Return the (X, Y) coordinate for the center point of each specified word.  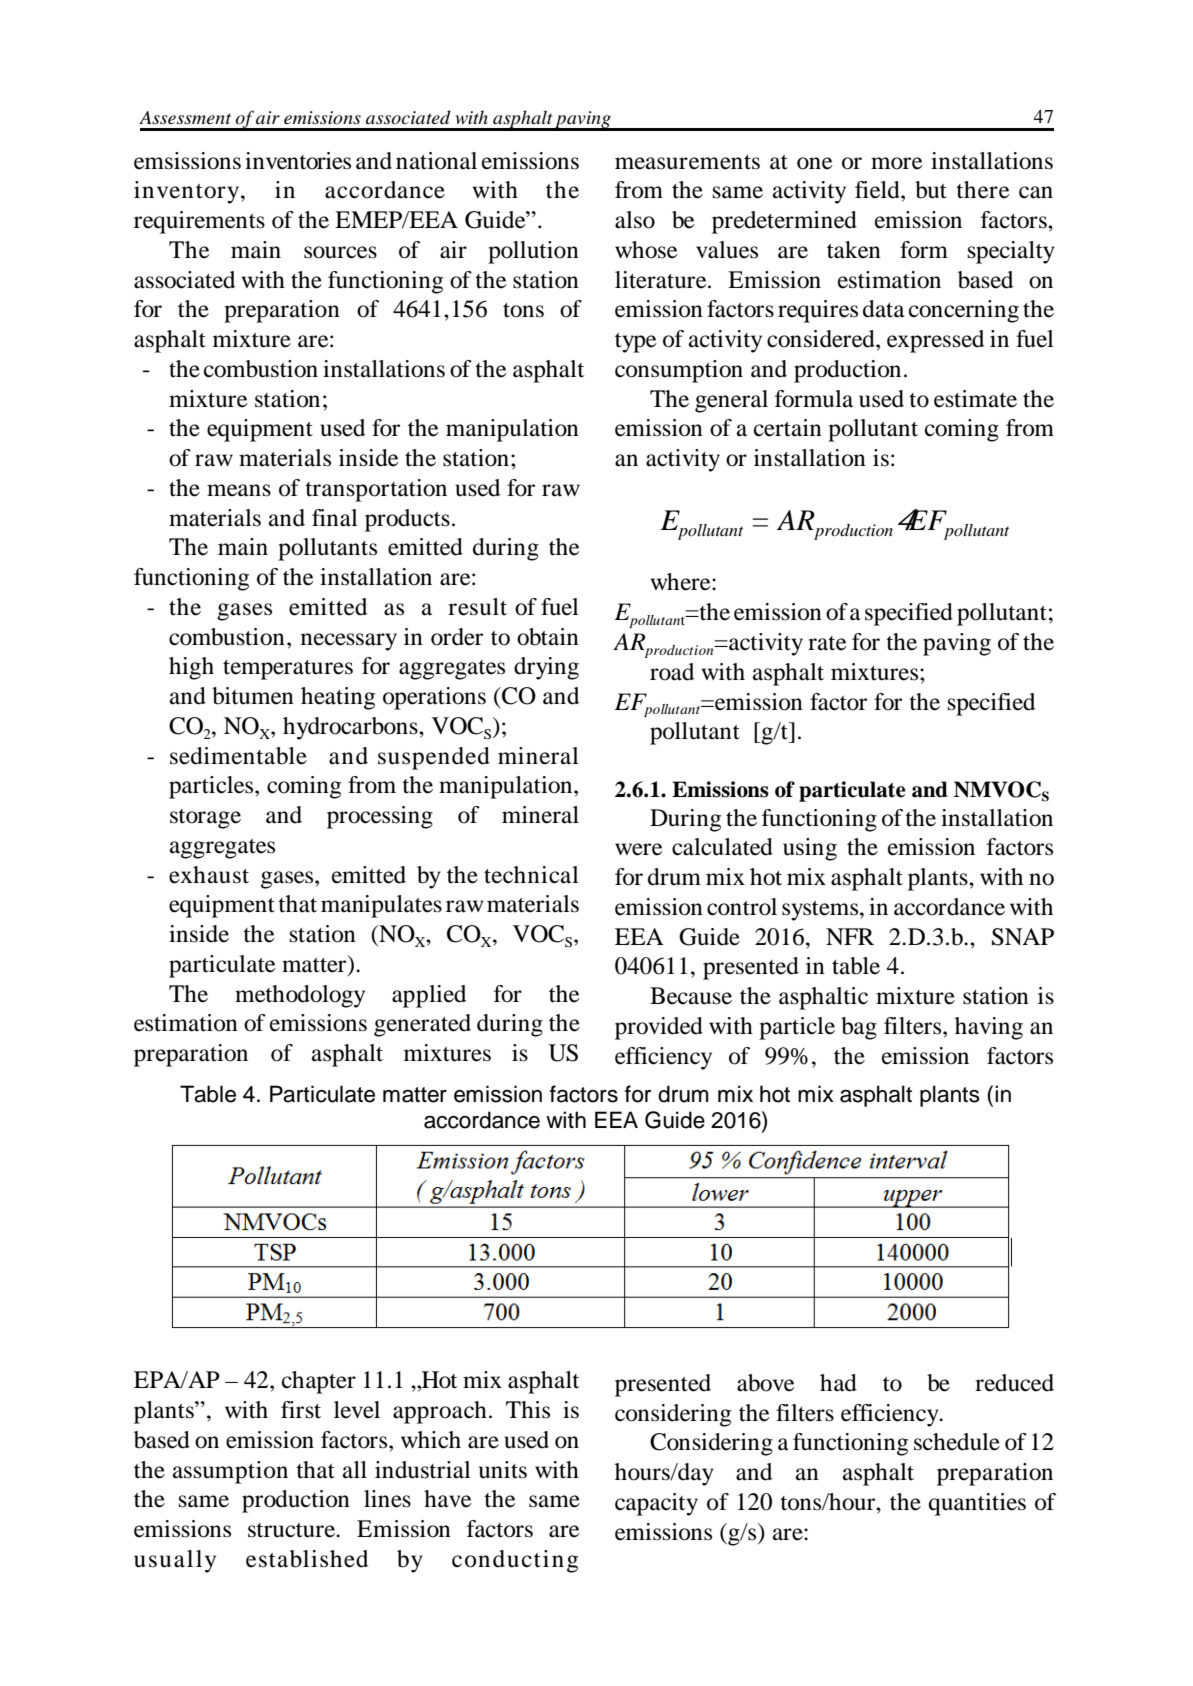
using (810, 849)
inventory (188, 192)
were (639, 849)
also (635, 220)
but (931, 190)
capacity (656, 1504)
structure (292, 1530)
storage (205, 819)
